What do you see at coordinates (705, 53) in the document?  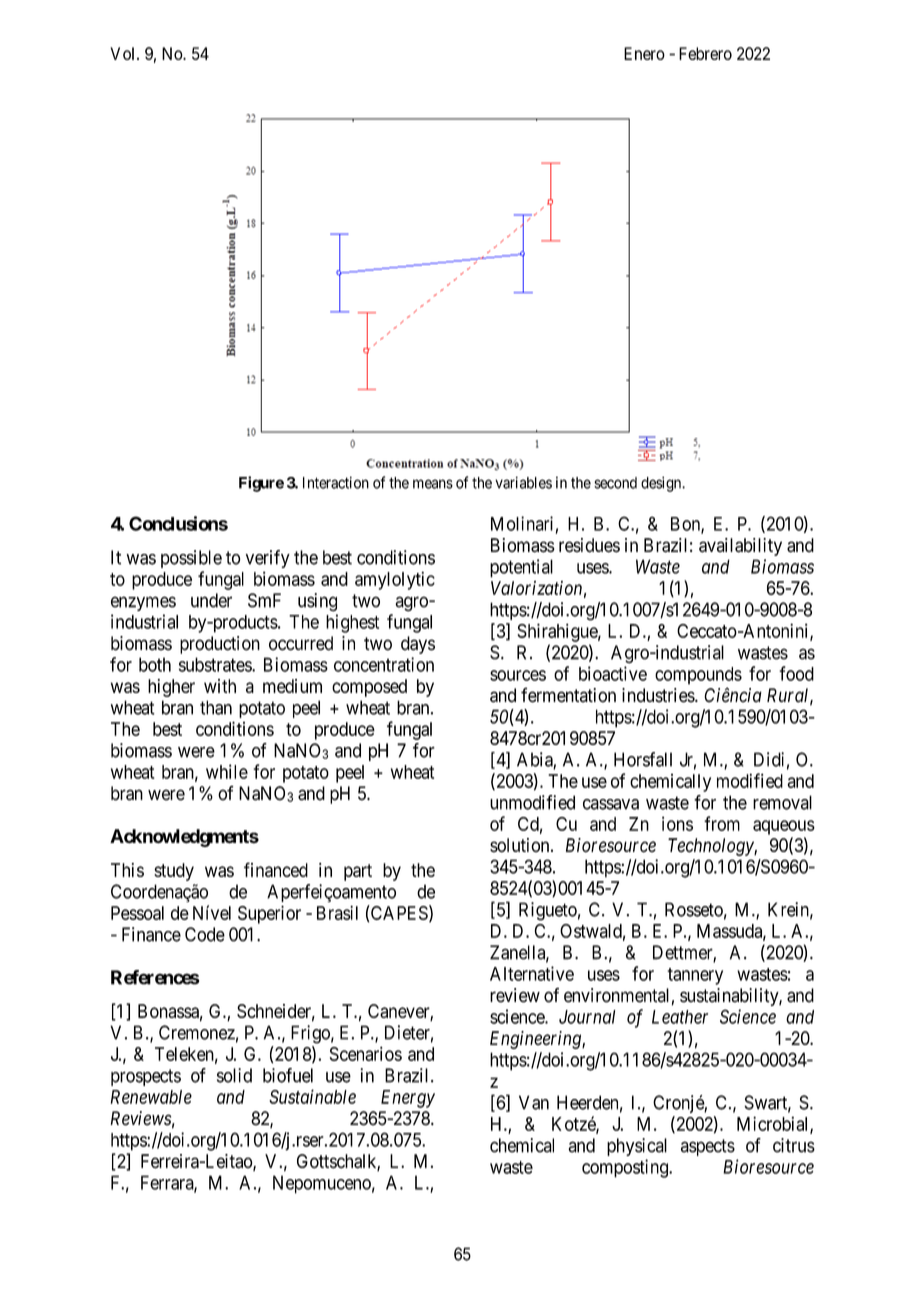 I see `Febrero` at bounding box center [705, 53].
